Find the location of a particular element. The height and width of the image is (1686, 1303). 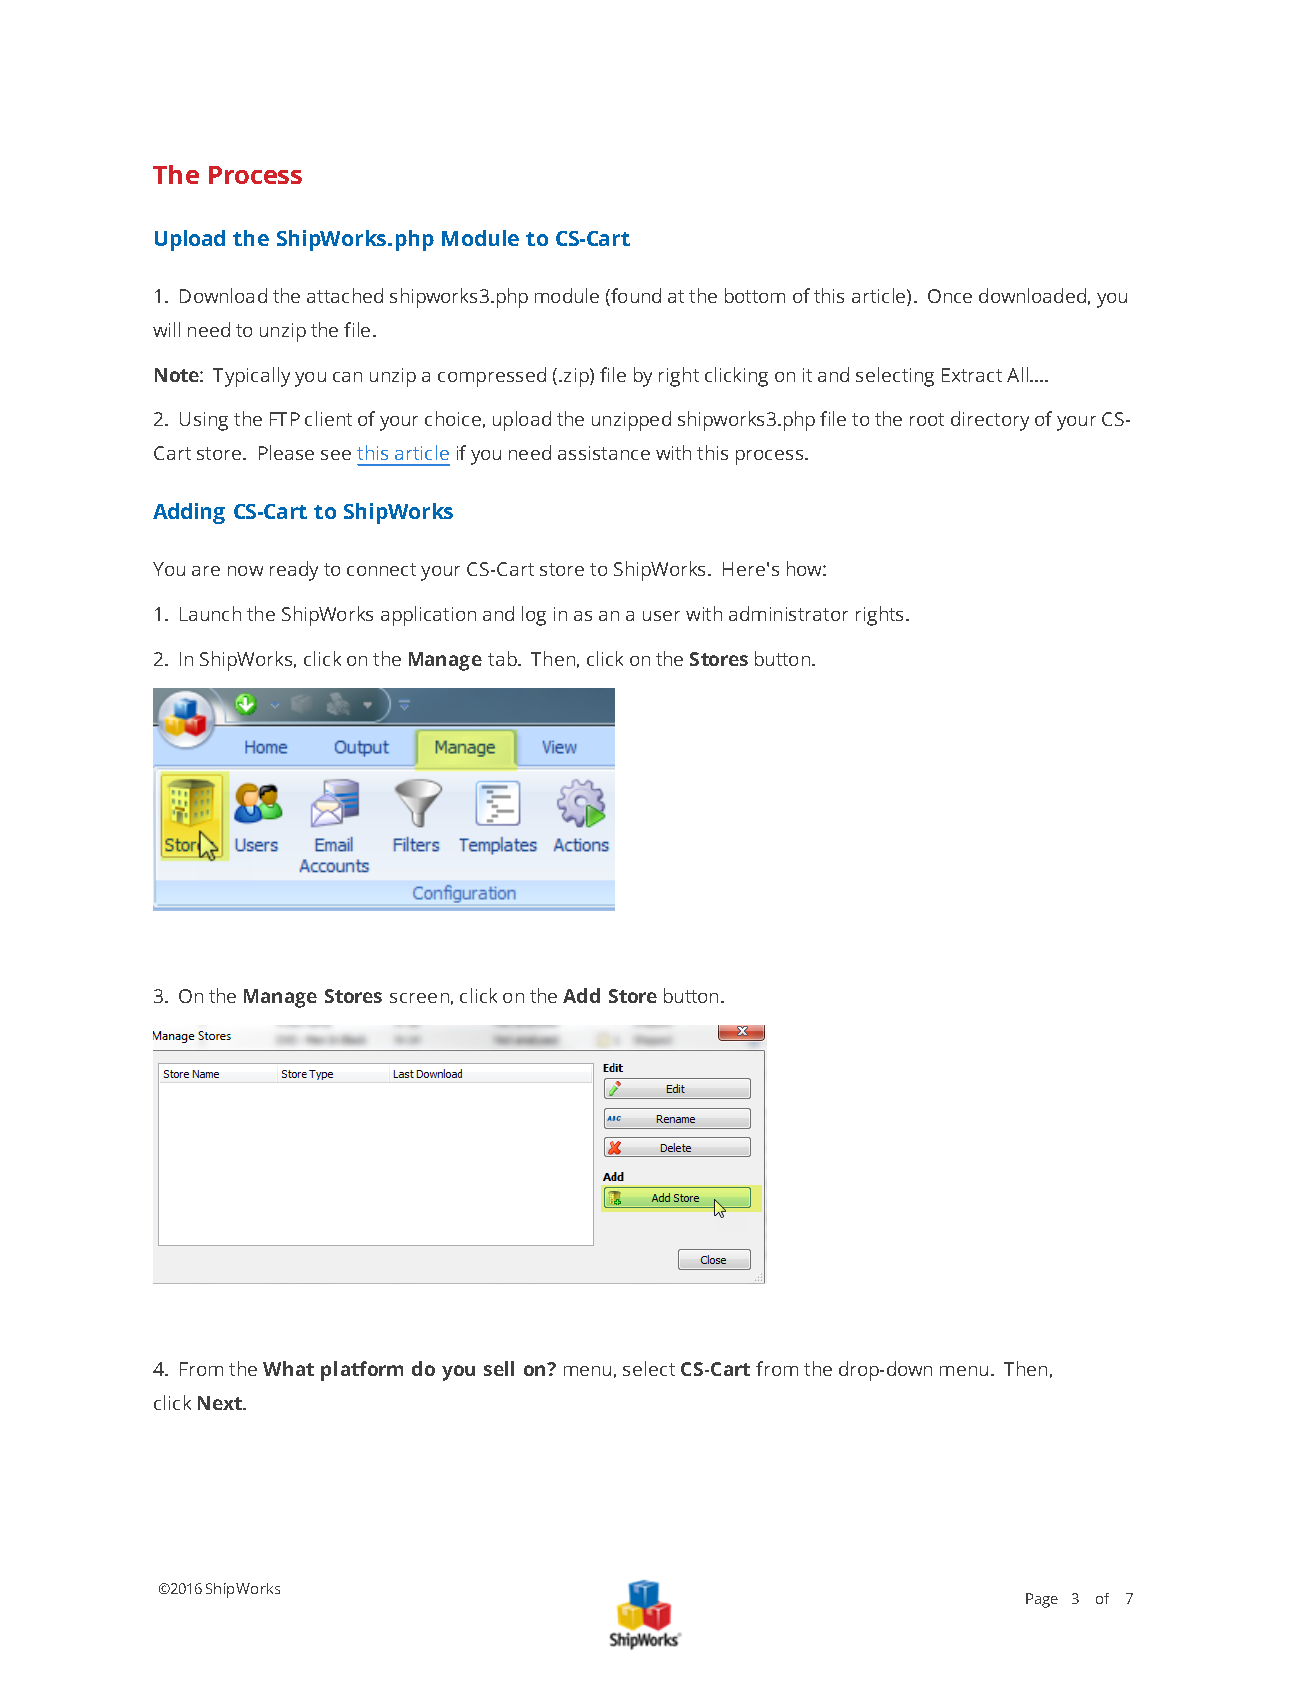

user is located at coordinates (661, 616).
